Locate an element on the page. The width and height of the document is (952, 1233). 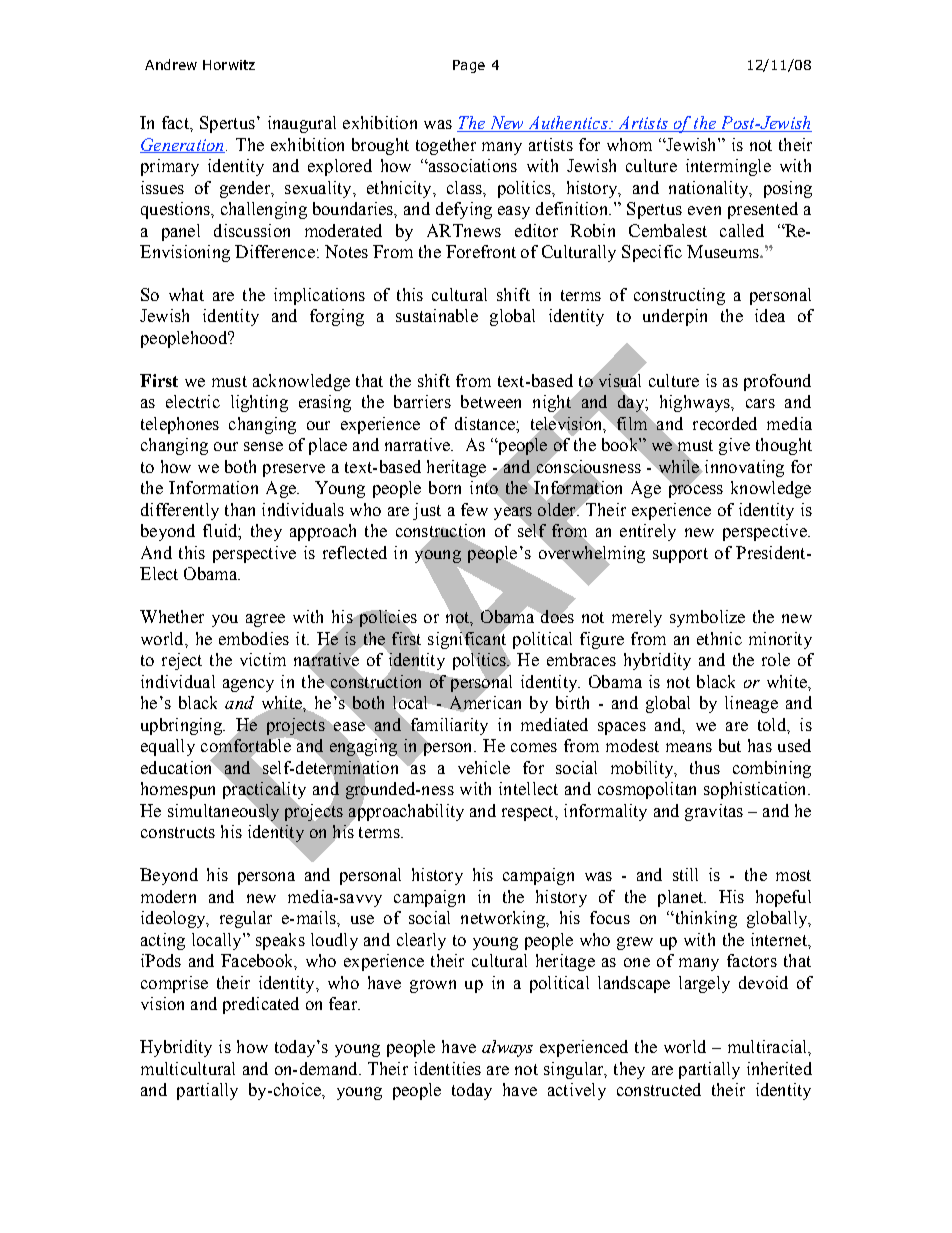
intermingle is located at coordinates (728, 167).
